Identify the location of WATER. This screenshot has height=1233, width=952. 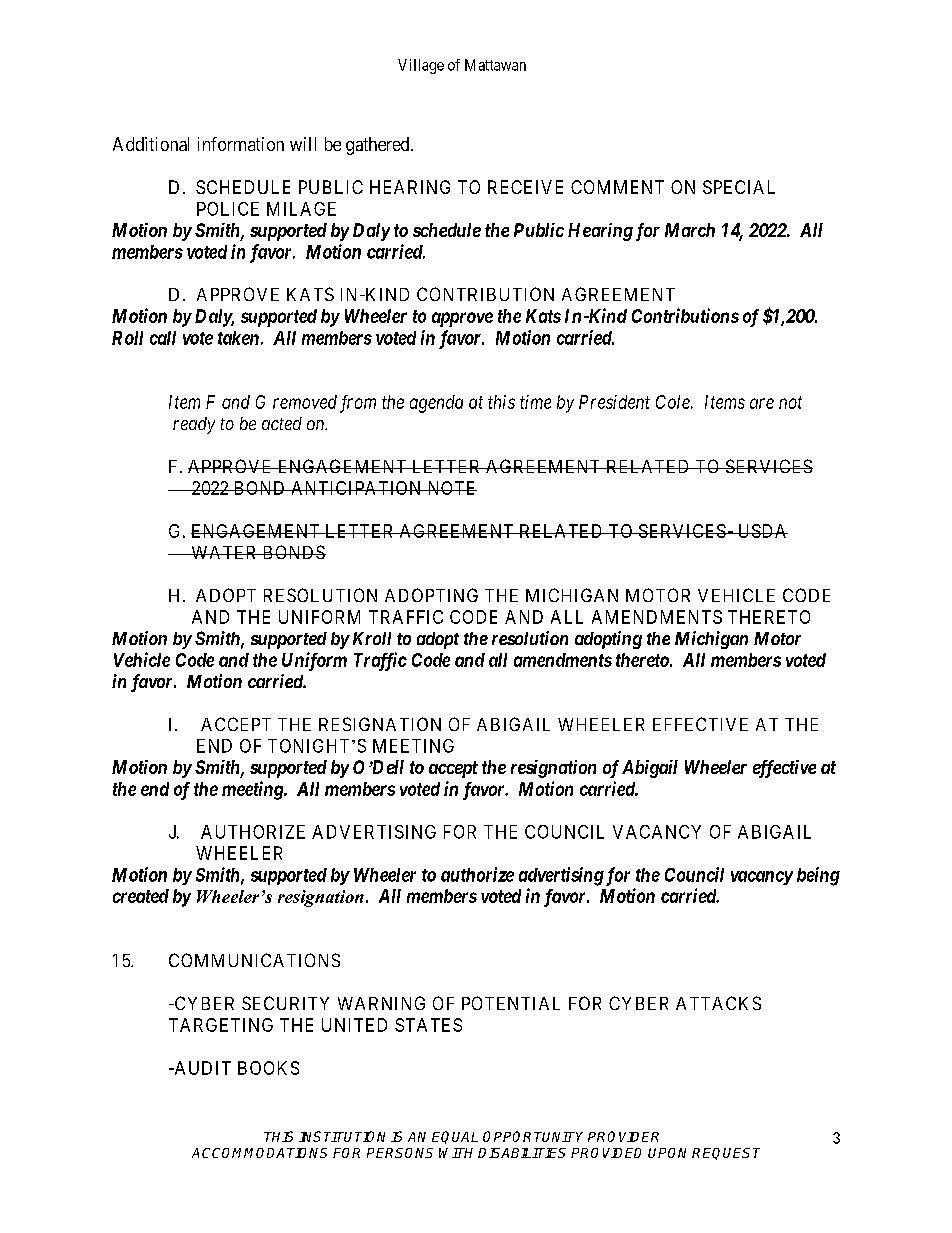
(224, 552).
